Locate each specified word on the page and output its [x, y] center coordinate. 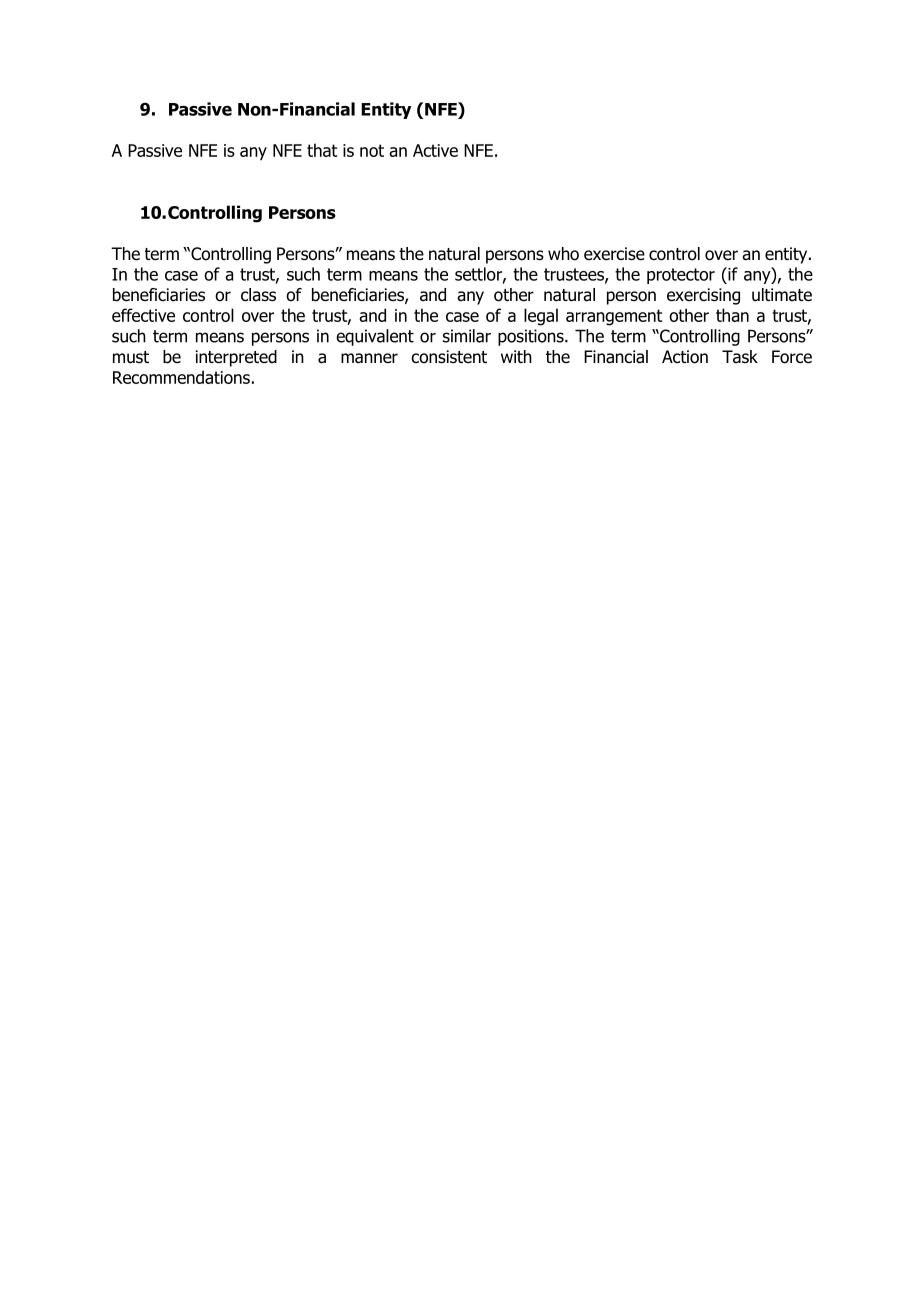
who [563, 254]
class [258, 295]
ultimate [782, 295]
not [372, 150]
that [322, 150]
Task [740, 357]
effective [143, 315]
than [732, 315]
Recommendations [181, 377]
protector [681, 276]
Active [435, 150]
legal [541, 317]
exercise [614, 254]
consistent [449, 357]
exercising [703, 296]
